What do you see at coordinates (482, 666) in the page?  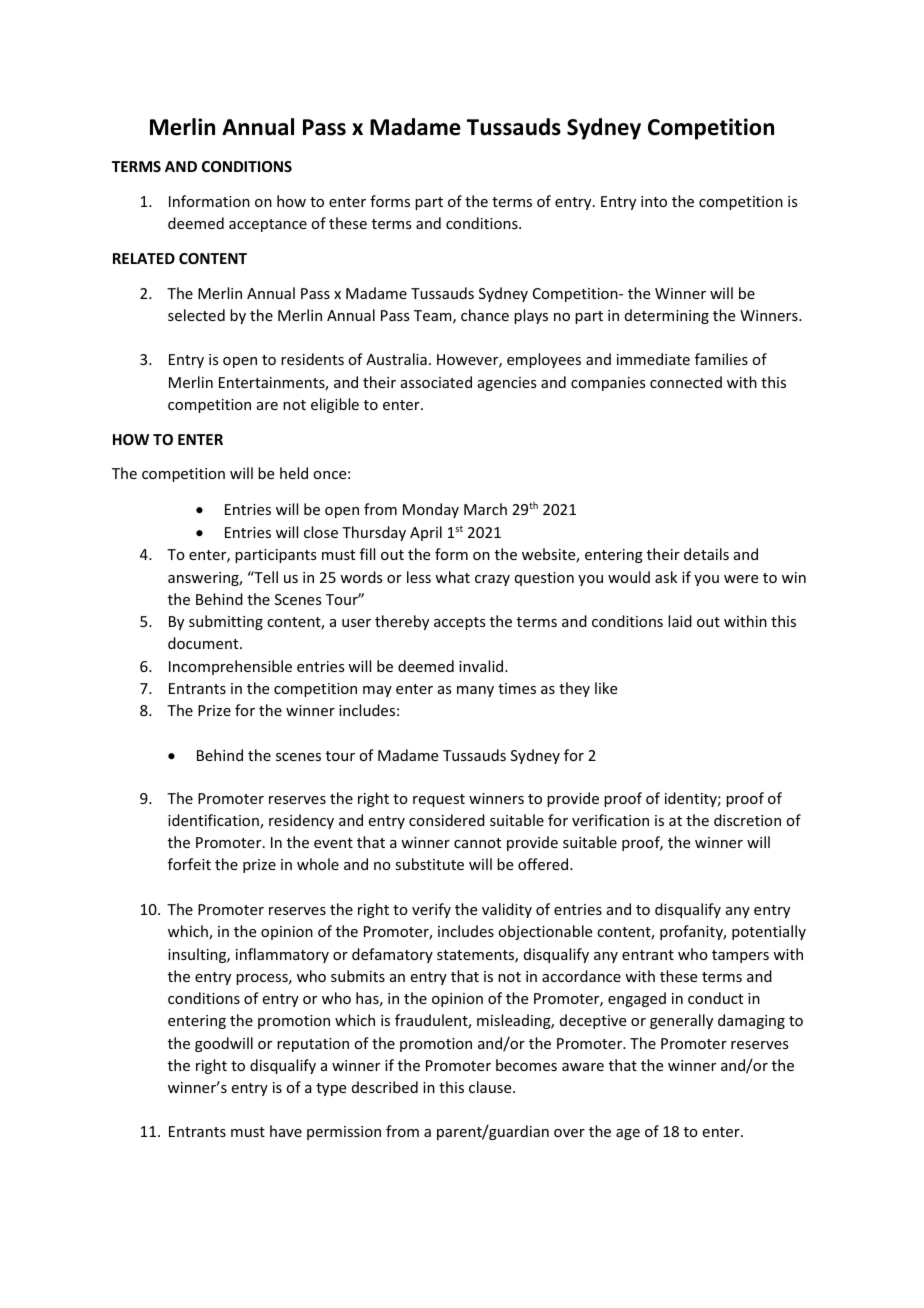 I see `invalid` at bounding box center [482, 666].
